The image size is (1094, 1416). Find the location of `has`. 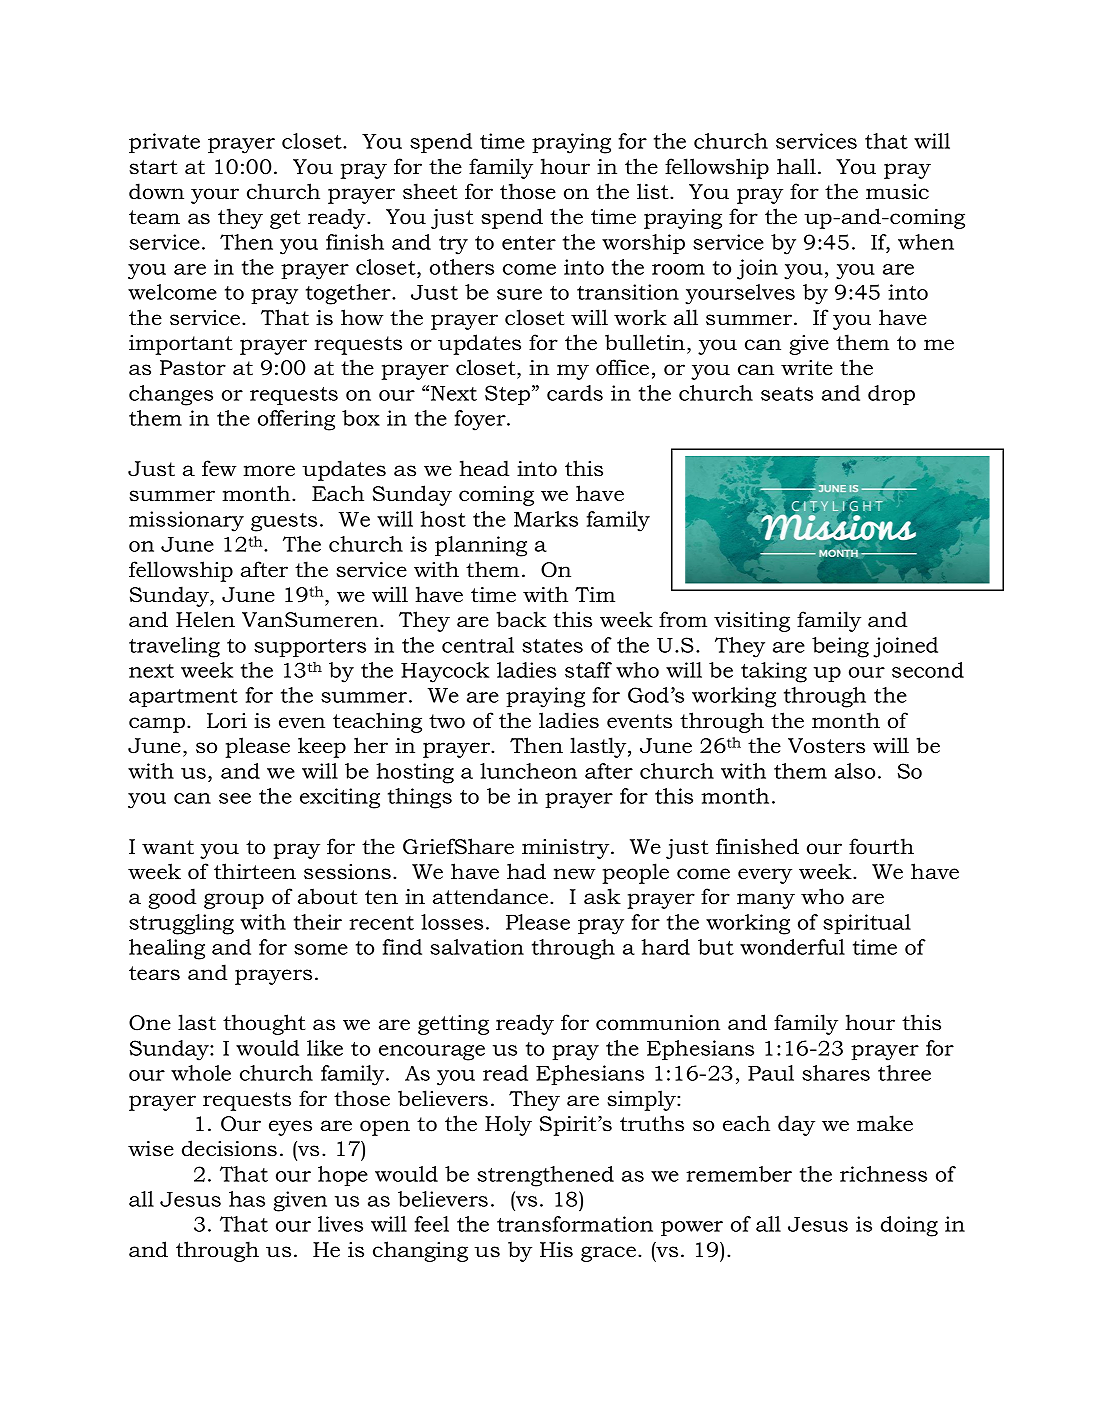

has is located at coordinates (247, 1199).
